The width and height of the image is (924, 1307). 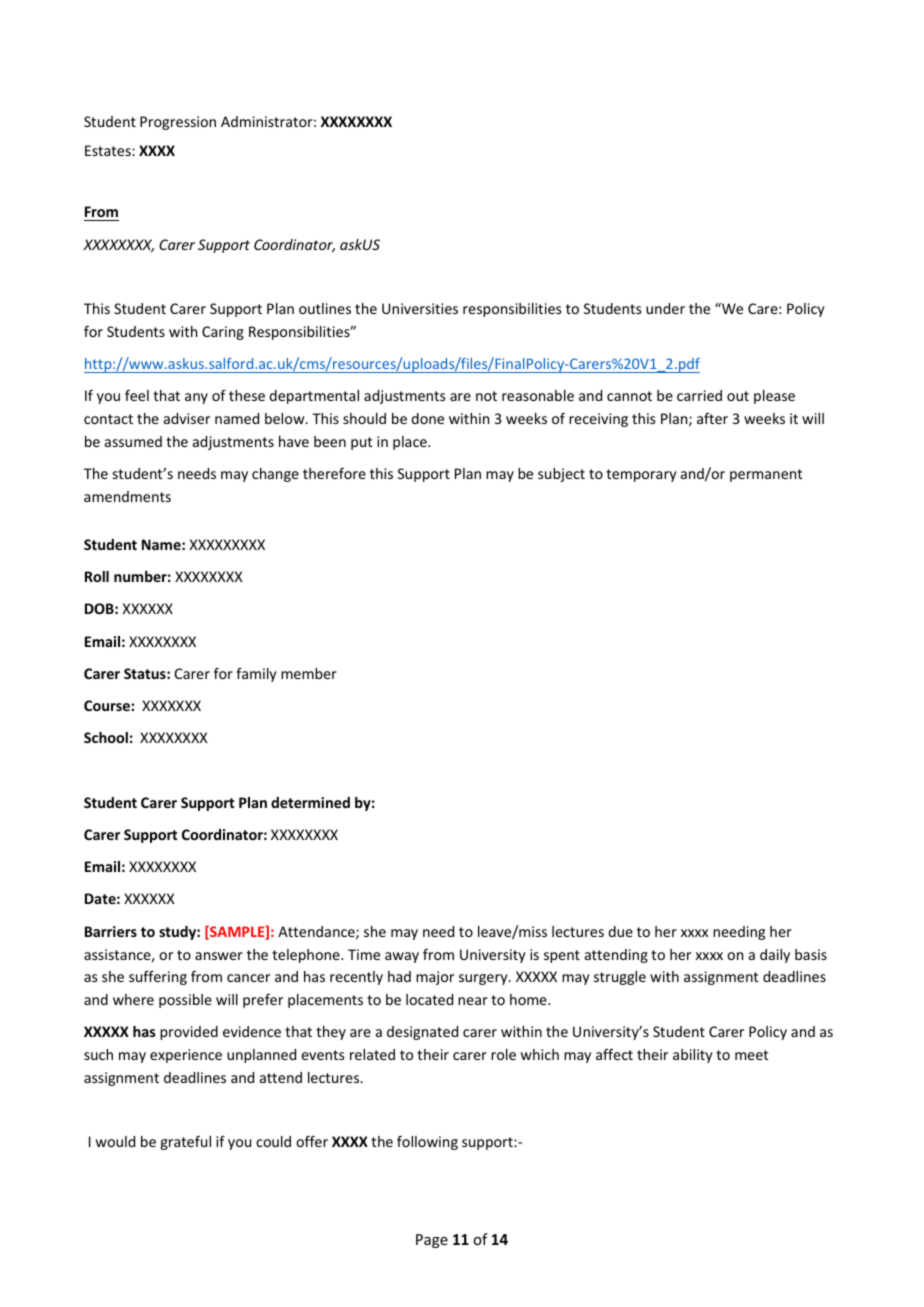 What do you see at coordinates (256, 675) in the image?
I see `family` at bounding box center [256, 675].
